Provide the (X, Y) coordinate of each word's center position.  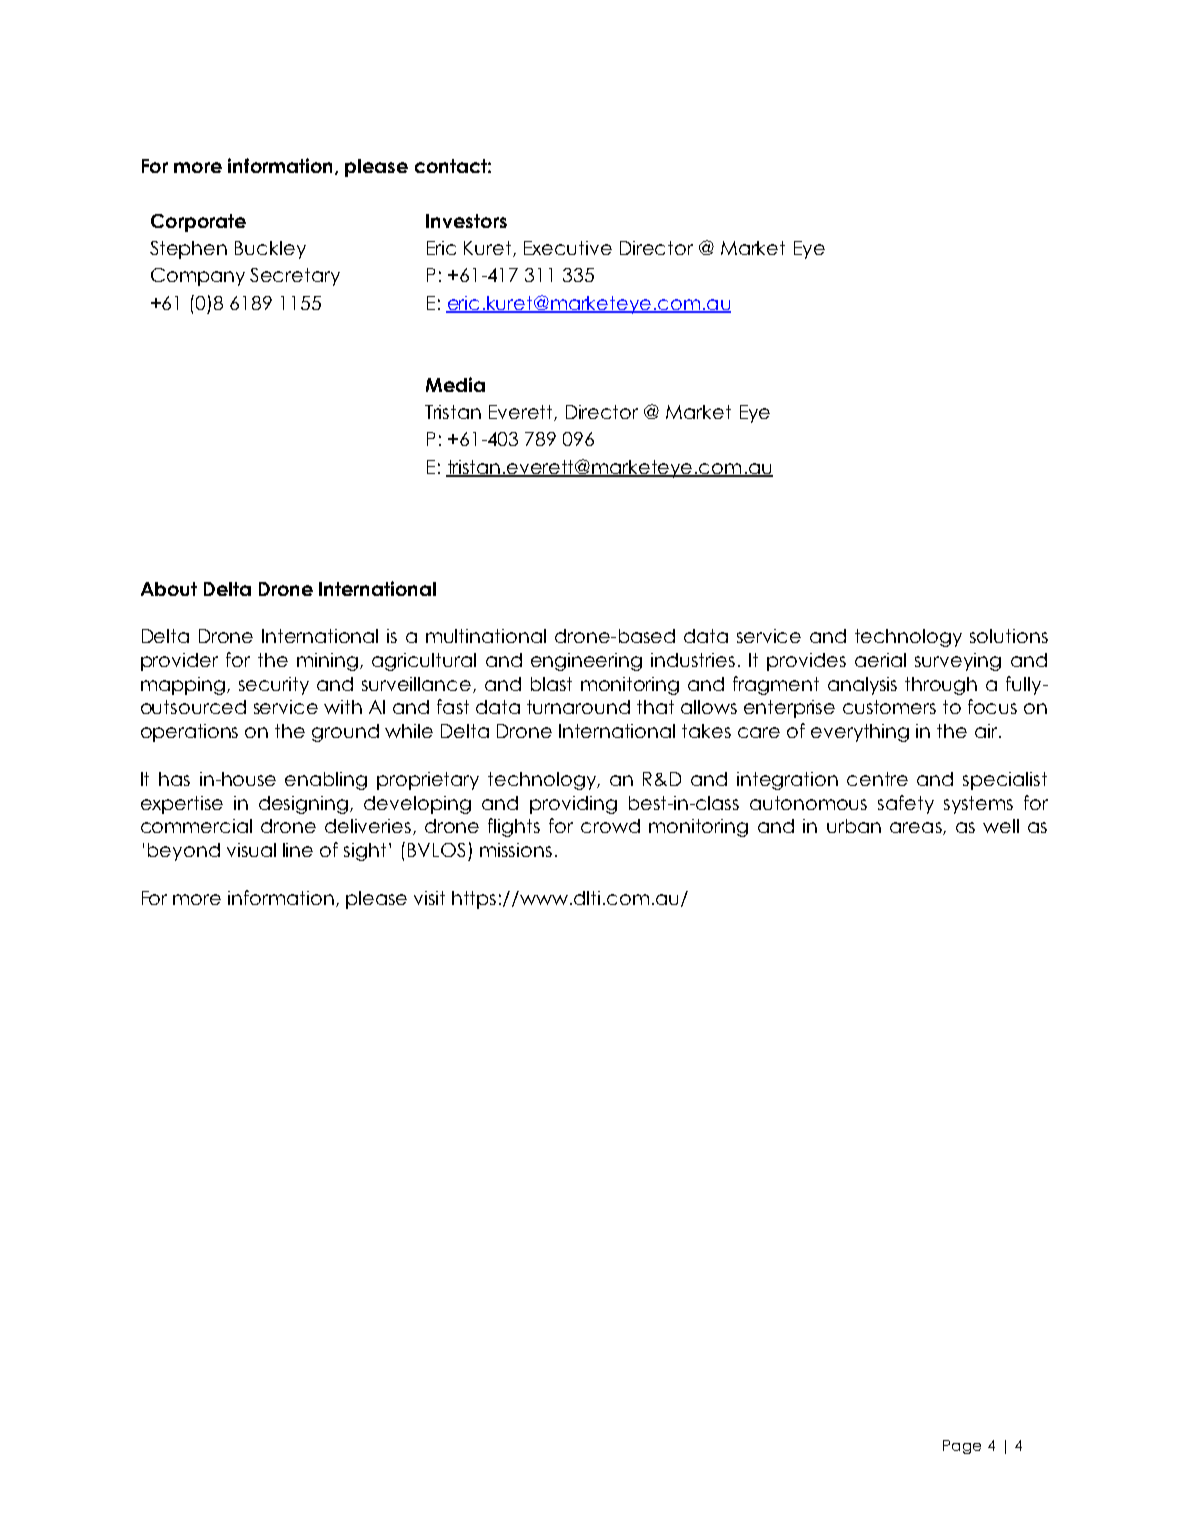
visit (429, 898)
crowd (610, 826)
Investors (466, 221)
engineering (586, 662)
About (169, 589)
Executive (568, 248)
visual (251, 850)
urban (854, 826)
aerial (880, 660)
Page (962, 1447)
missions (516, 850)
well (1001, 826)
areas (917, 828)
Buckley (270, 250)
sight (365, 852)
